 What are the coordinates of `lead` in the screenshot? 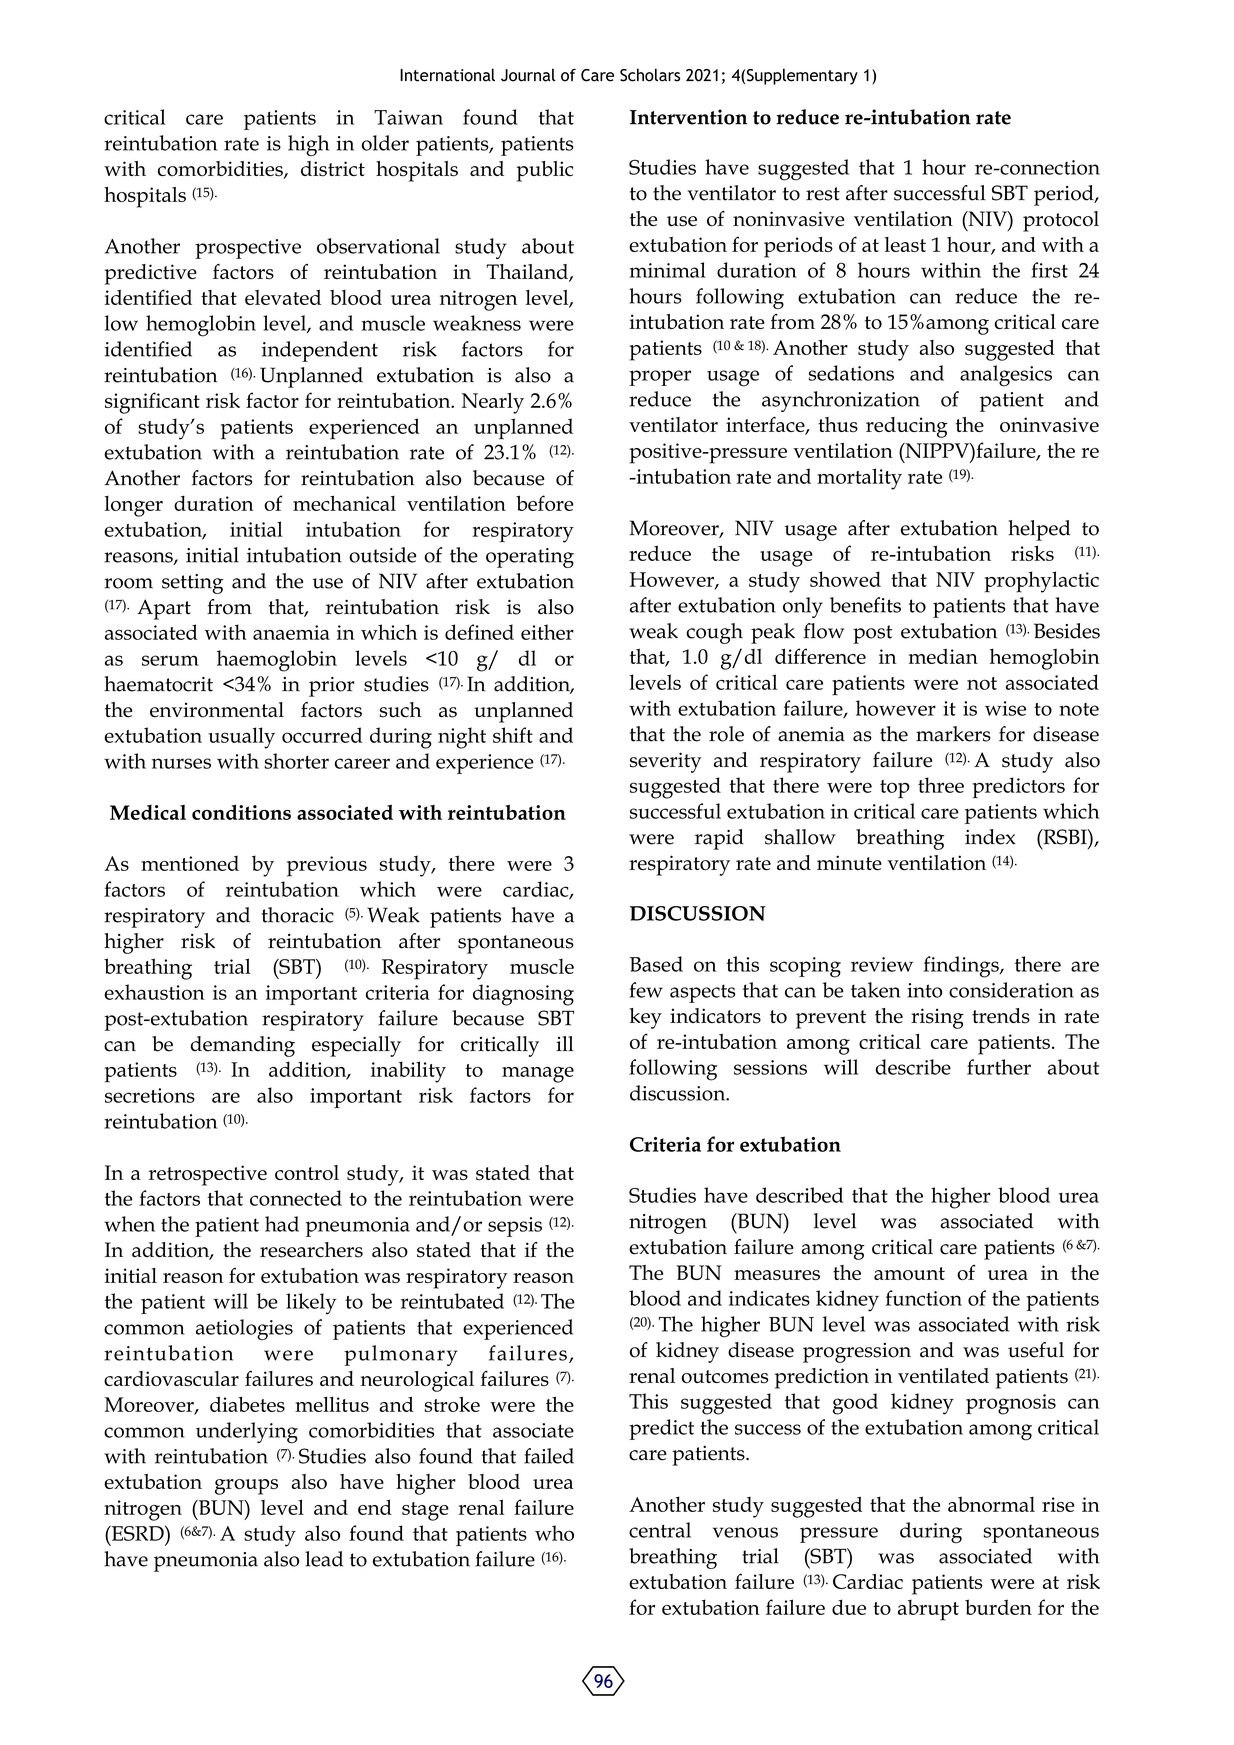 It's located at (324, 1559).
